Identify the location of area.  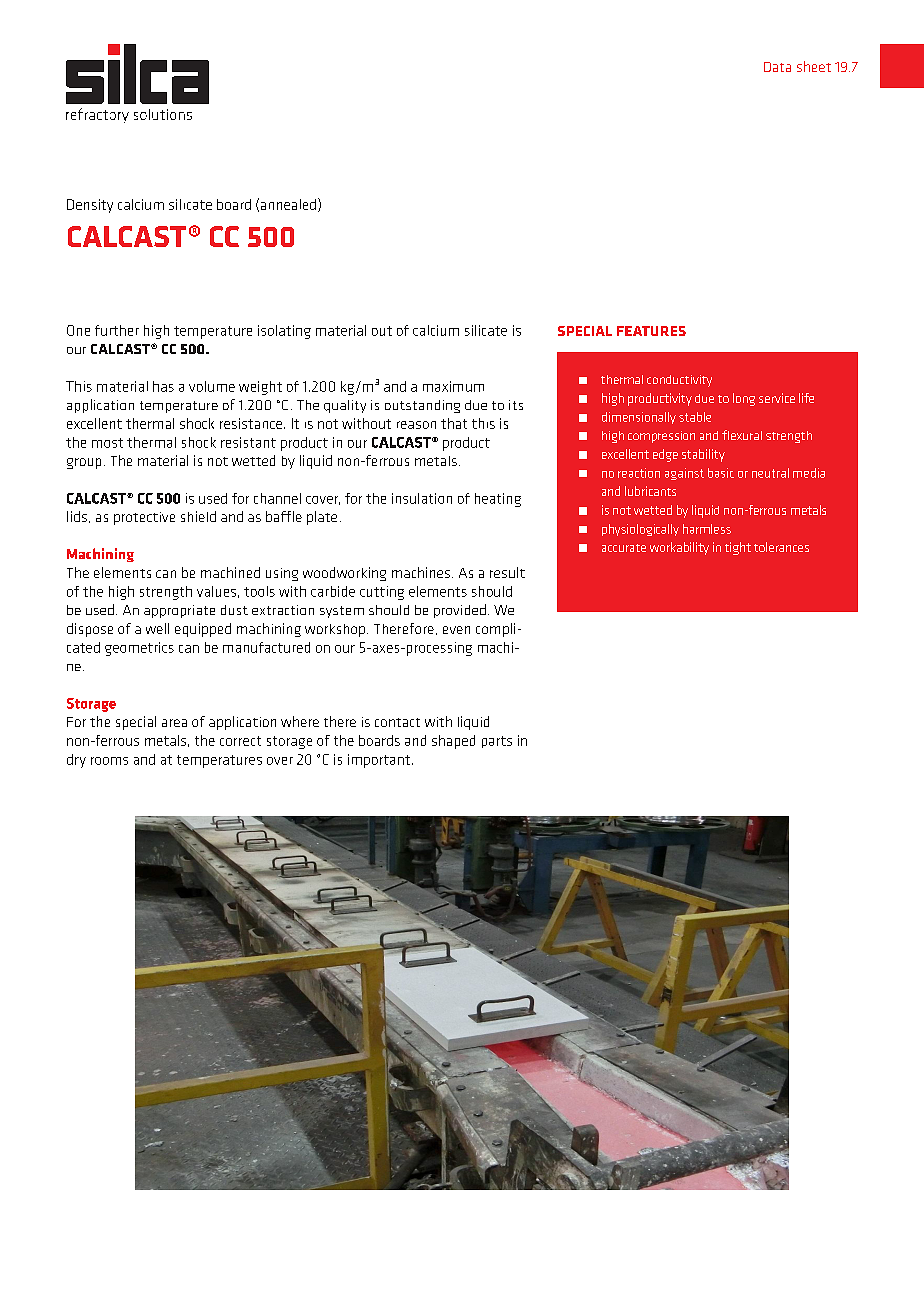
(174, 723).
